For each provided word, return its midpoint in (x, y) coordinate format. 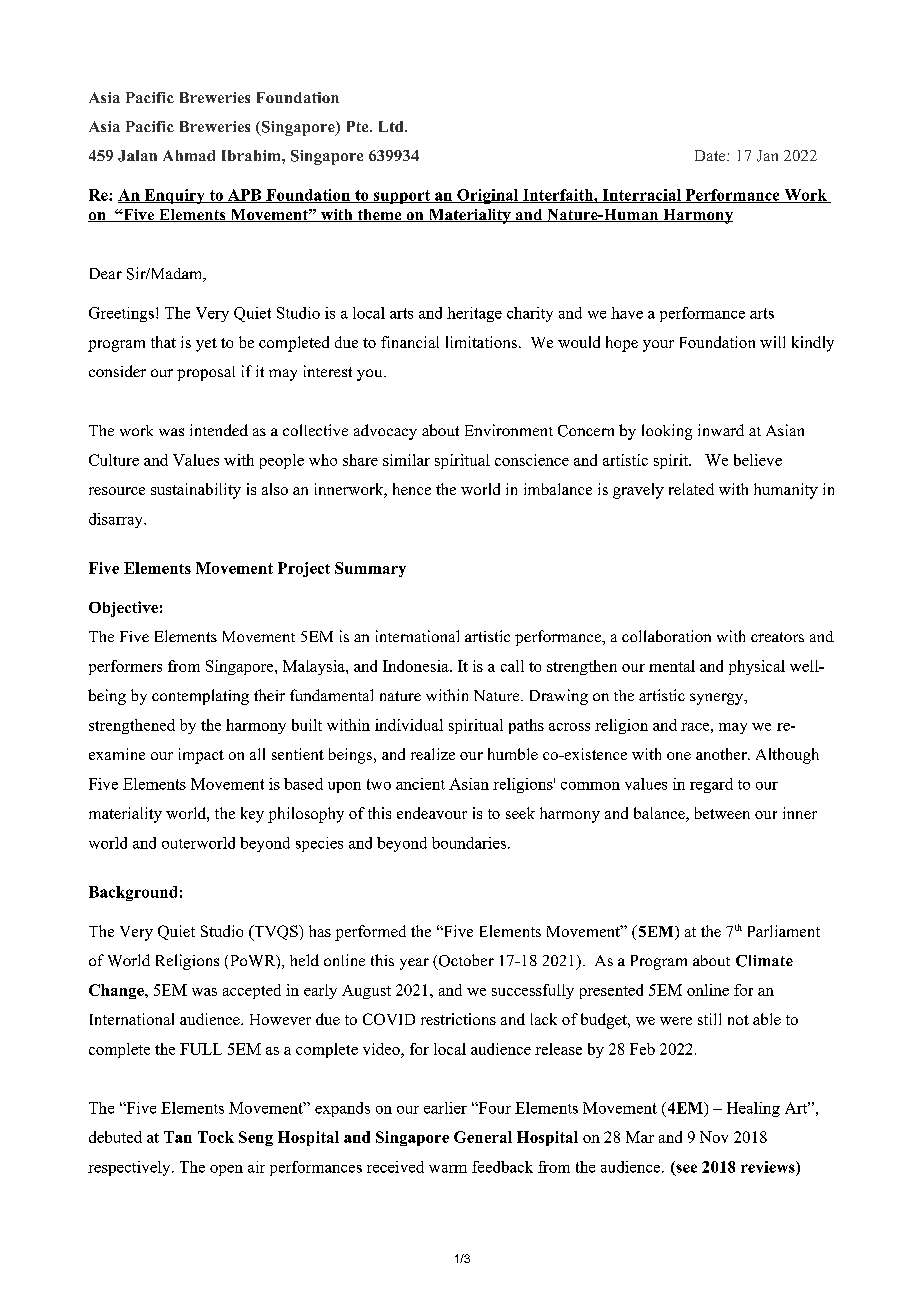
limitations (481, 342)
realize (433, 754)
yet (206, 345)
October (465, 961)
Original (488, 196)
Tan (178, 1137)
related (691, 489)
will (772, 342)
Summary (370, 569)
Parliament (784, 931)
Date (711, 155)
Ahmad (189, 155)
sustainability (196, 491)
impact (201, 756)
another (722, 754)
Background (133, 893)
